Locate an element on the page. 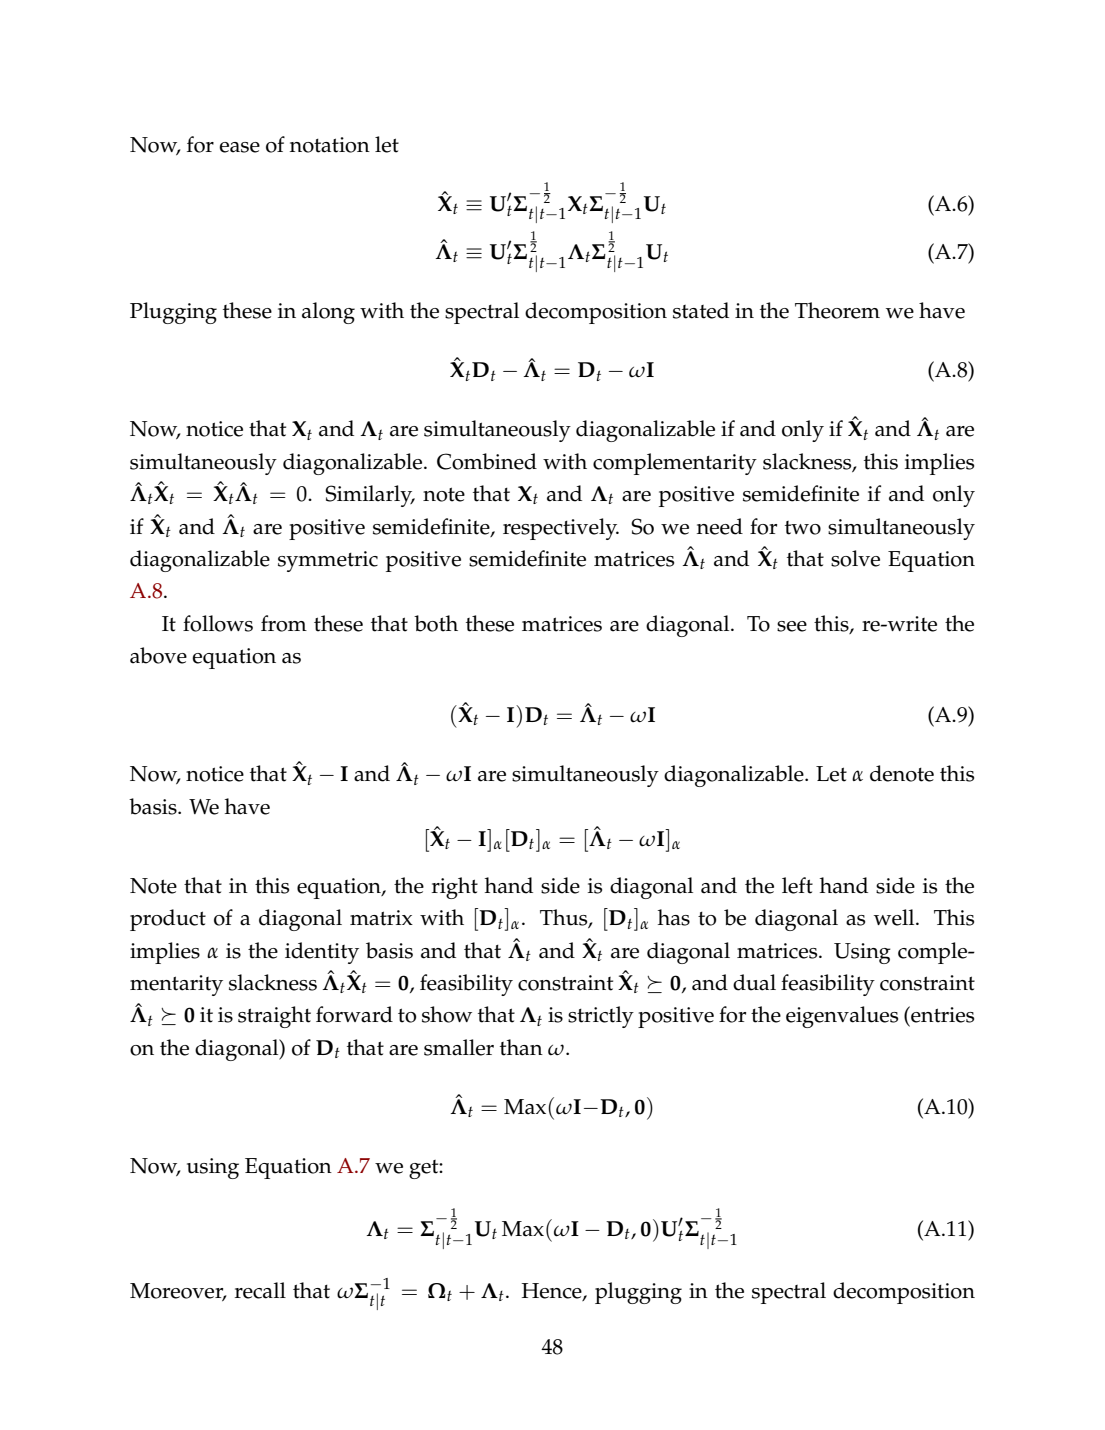  strictly is located at coordinates (601, 1017).
